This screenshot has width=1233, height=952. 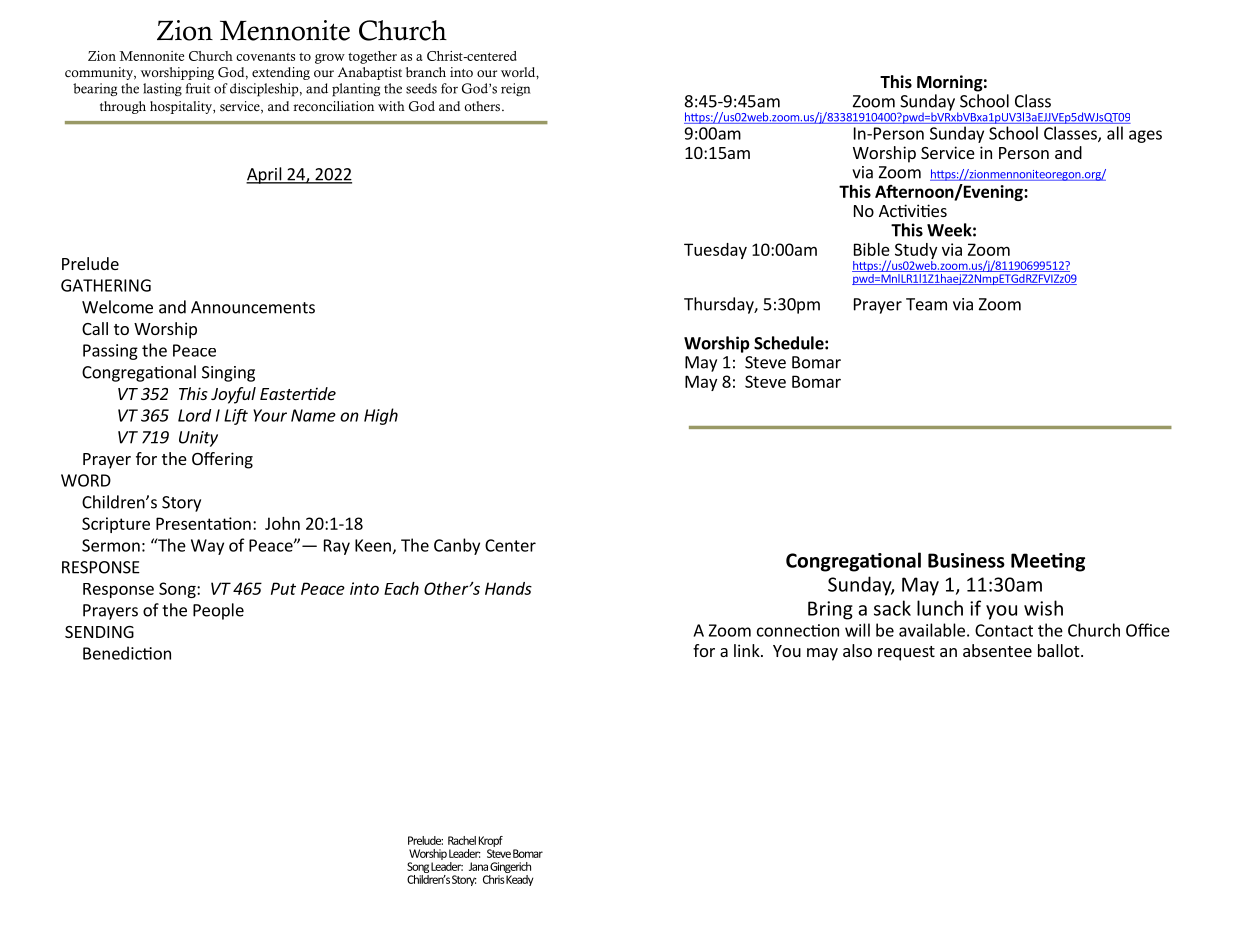 I want to click on Jana, so click(x=478, y=866).
